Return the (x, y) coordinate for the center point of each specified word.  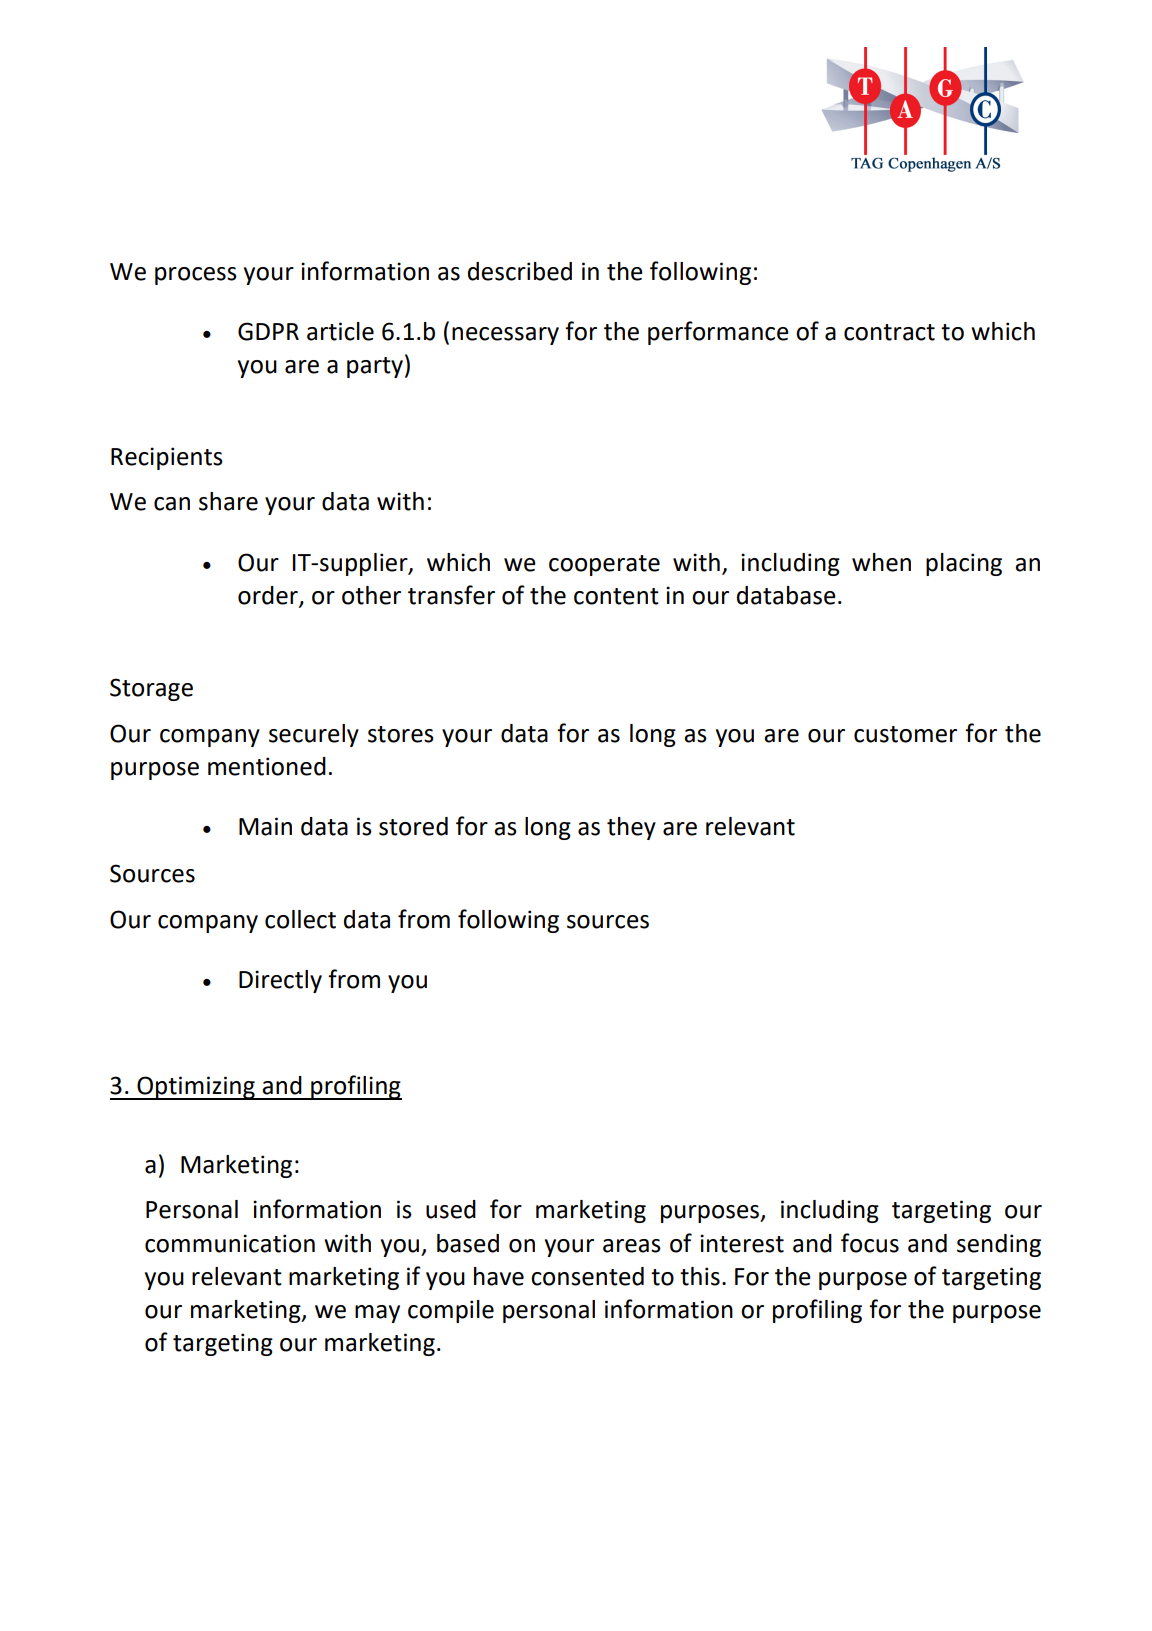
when (881, 562)
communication (230, 1243)
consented (587, 1276)
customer (905, 734)
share (228, 501)
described (520, 271)
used (451, 1209)
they (631, 828)
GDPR (268, 331)
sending (999, 1245)
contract (889, 332)
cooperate (604, 565)
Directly (280, 981)
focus (870, 1243)
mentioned (267, 766)
